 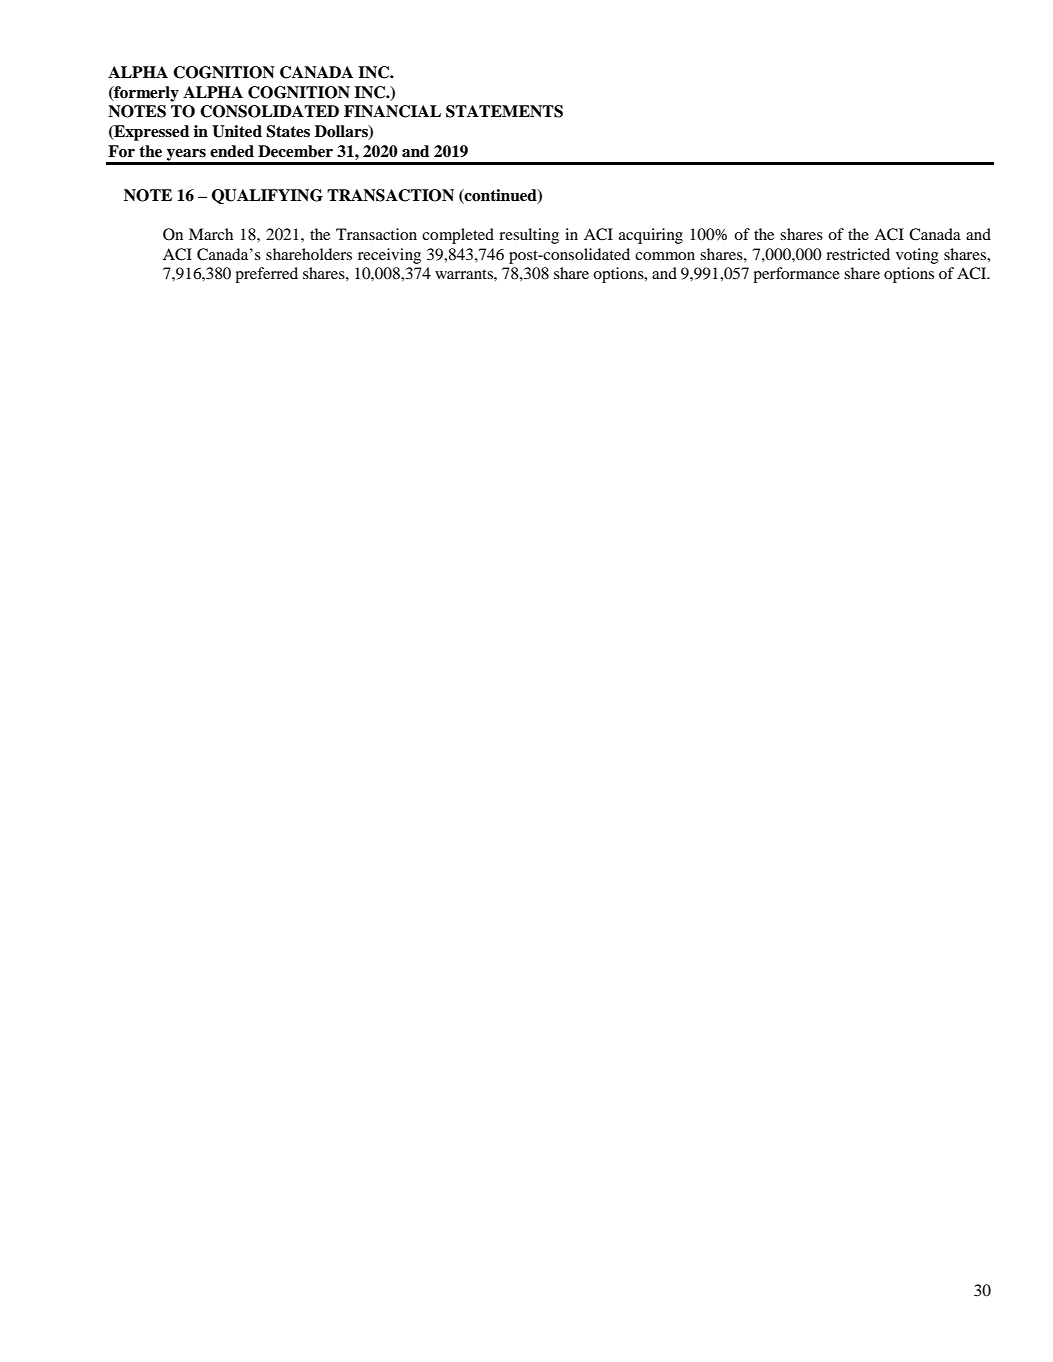 I want to click on States, so click(x=288, y=131).
